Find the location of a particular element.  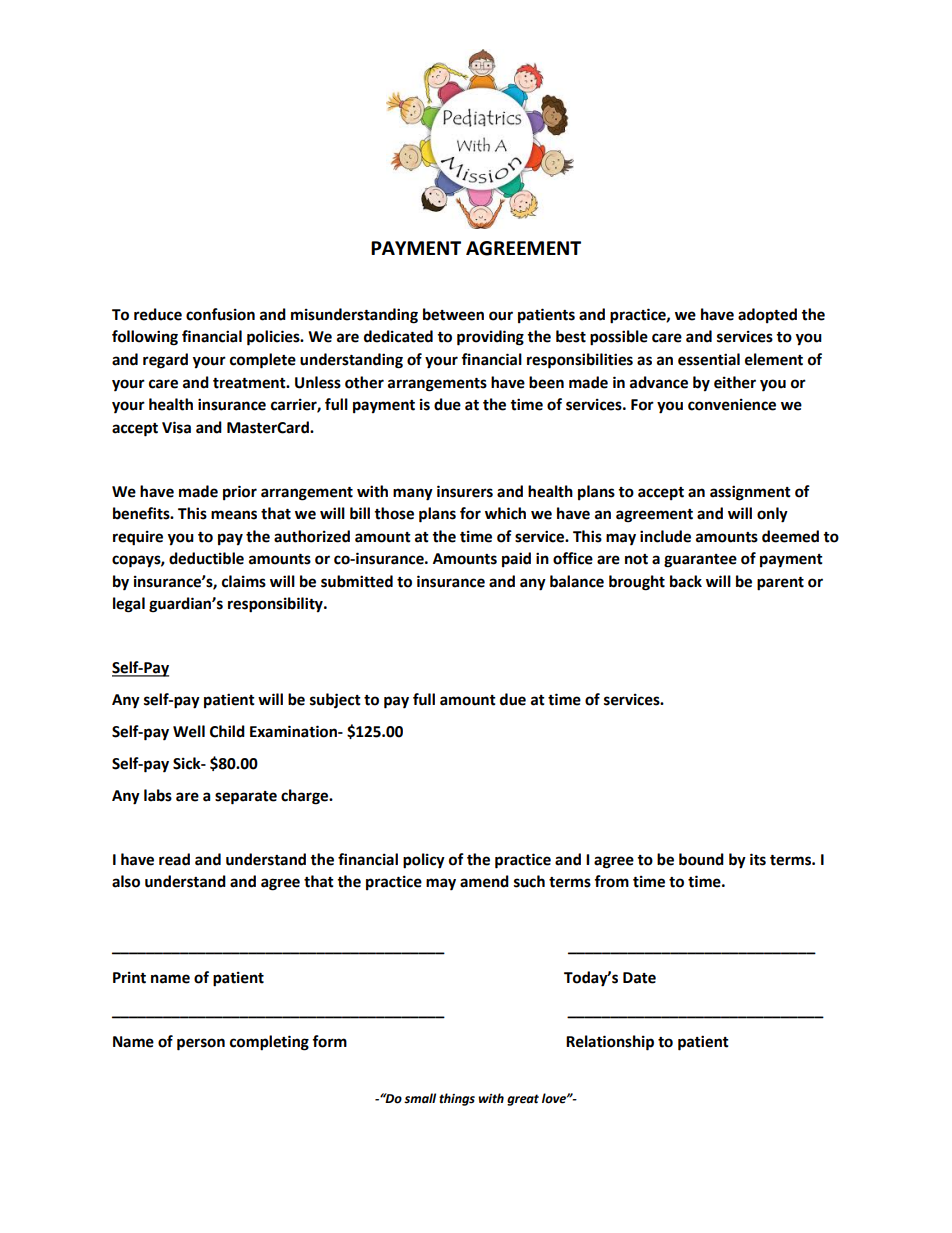

bound is located at coordinates (701, 859).
